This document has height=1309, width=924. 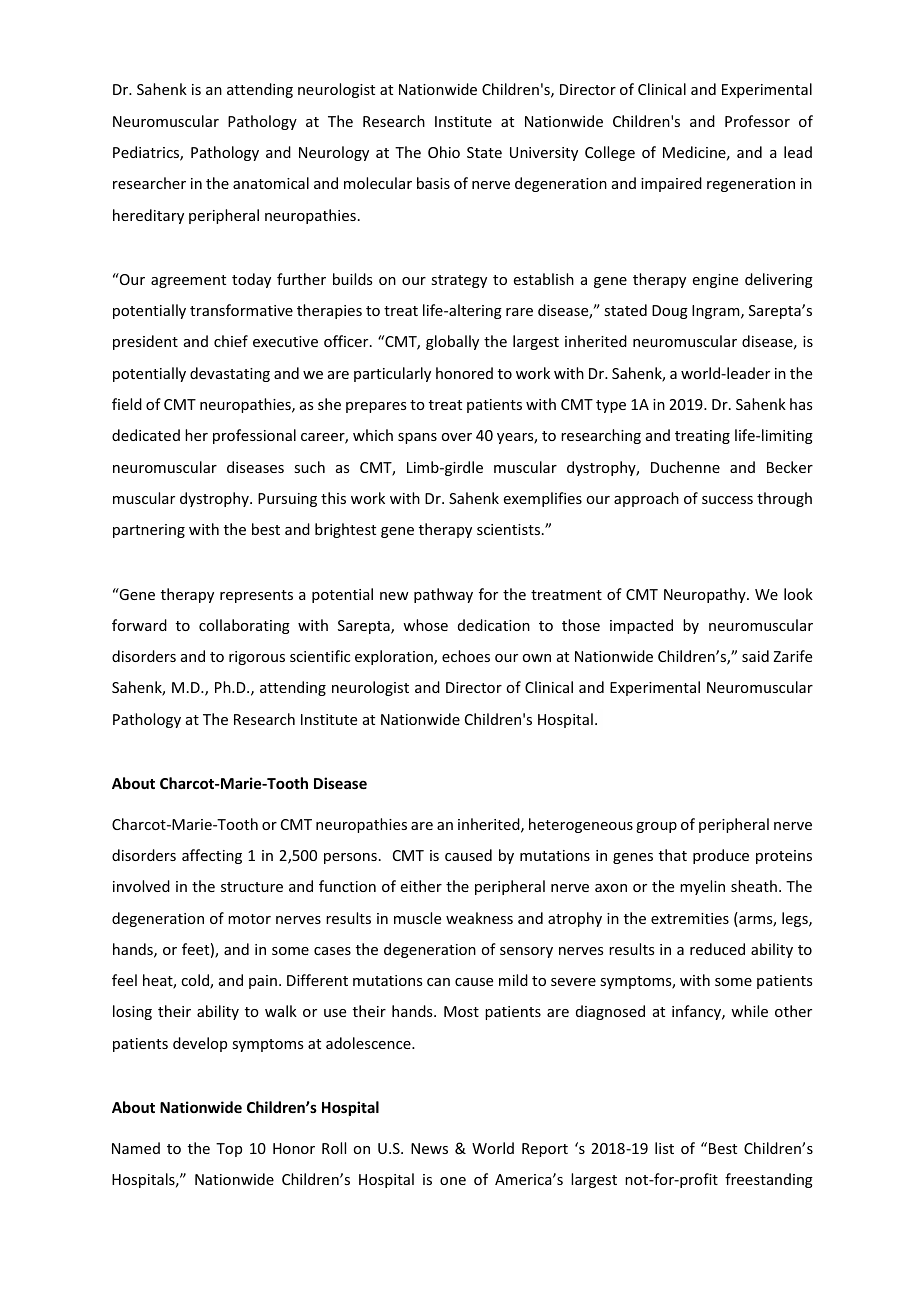 I want to click on either, so click(x=421, y=886).
